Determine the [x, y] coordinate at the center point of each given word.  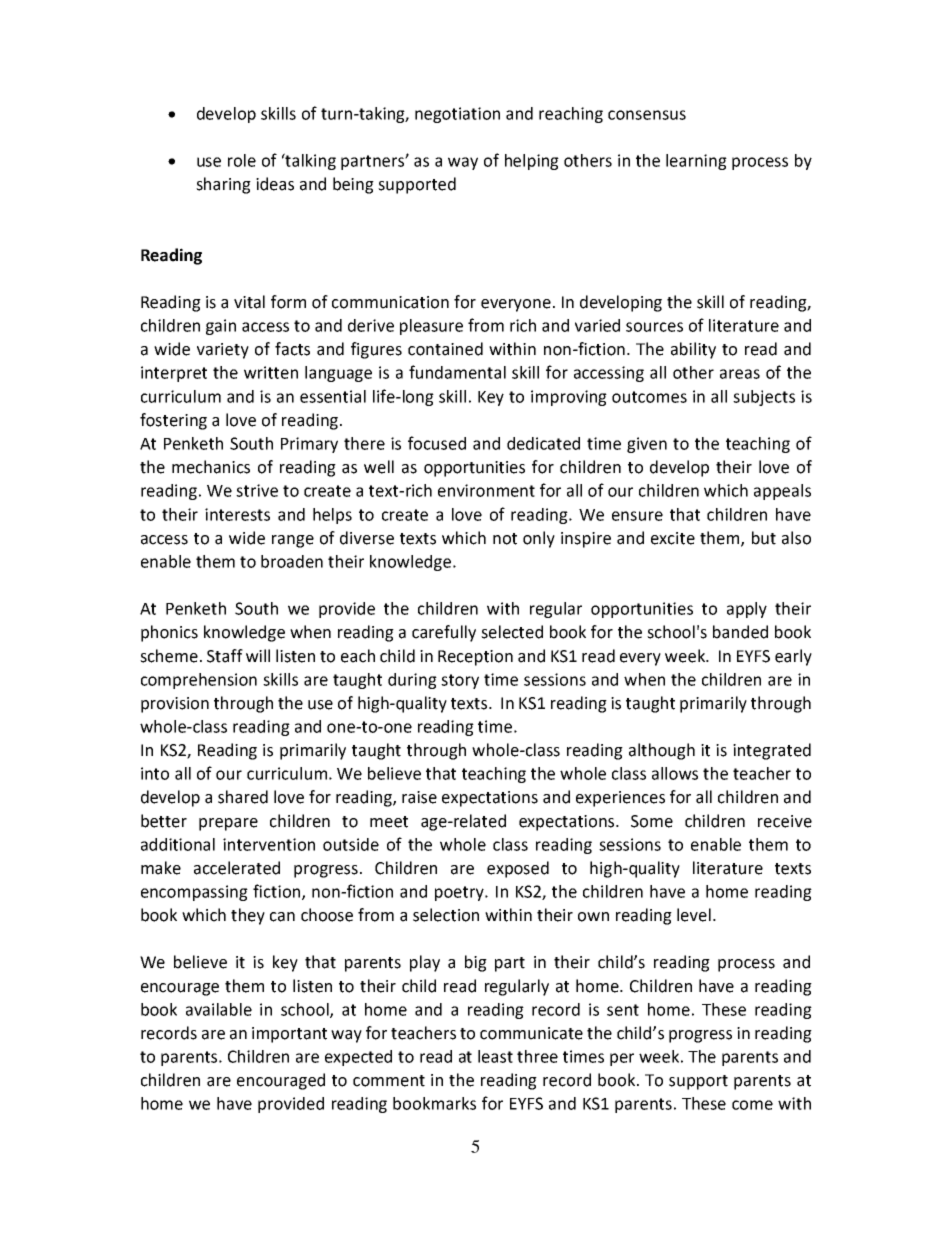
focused [437, 443]
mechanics [211, 467]
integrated [772, 751]
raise [419, 797]
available [219, 1009]
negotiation [457, 115]
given [647, 445]
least [495, 1056]
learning [696, 162]
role [242, 160]
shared [243, 797]
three [537, 1056]
